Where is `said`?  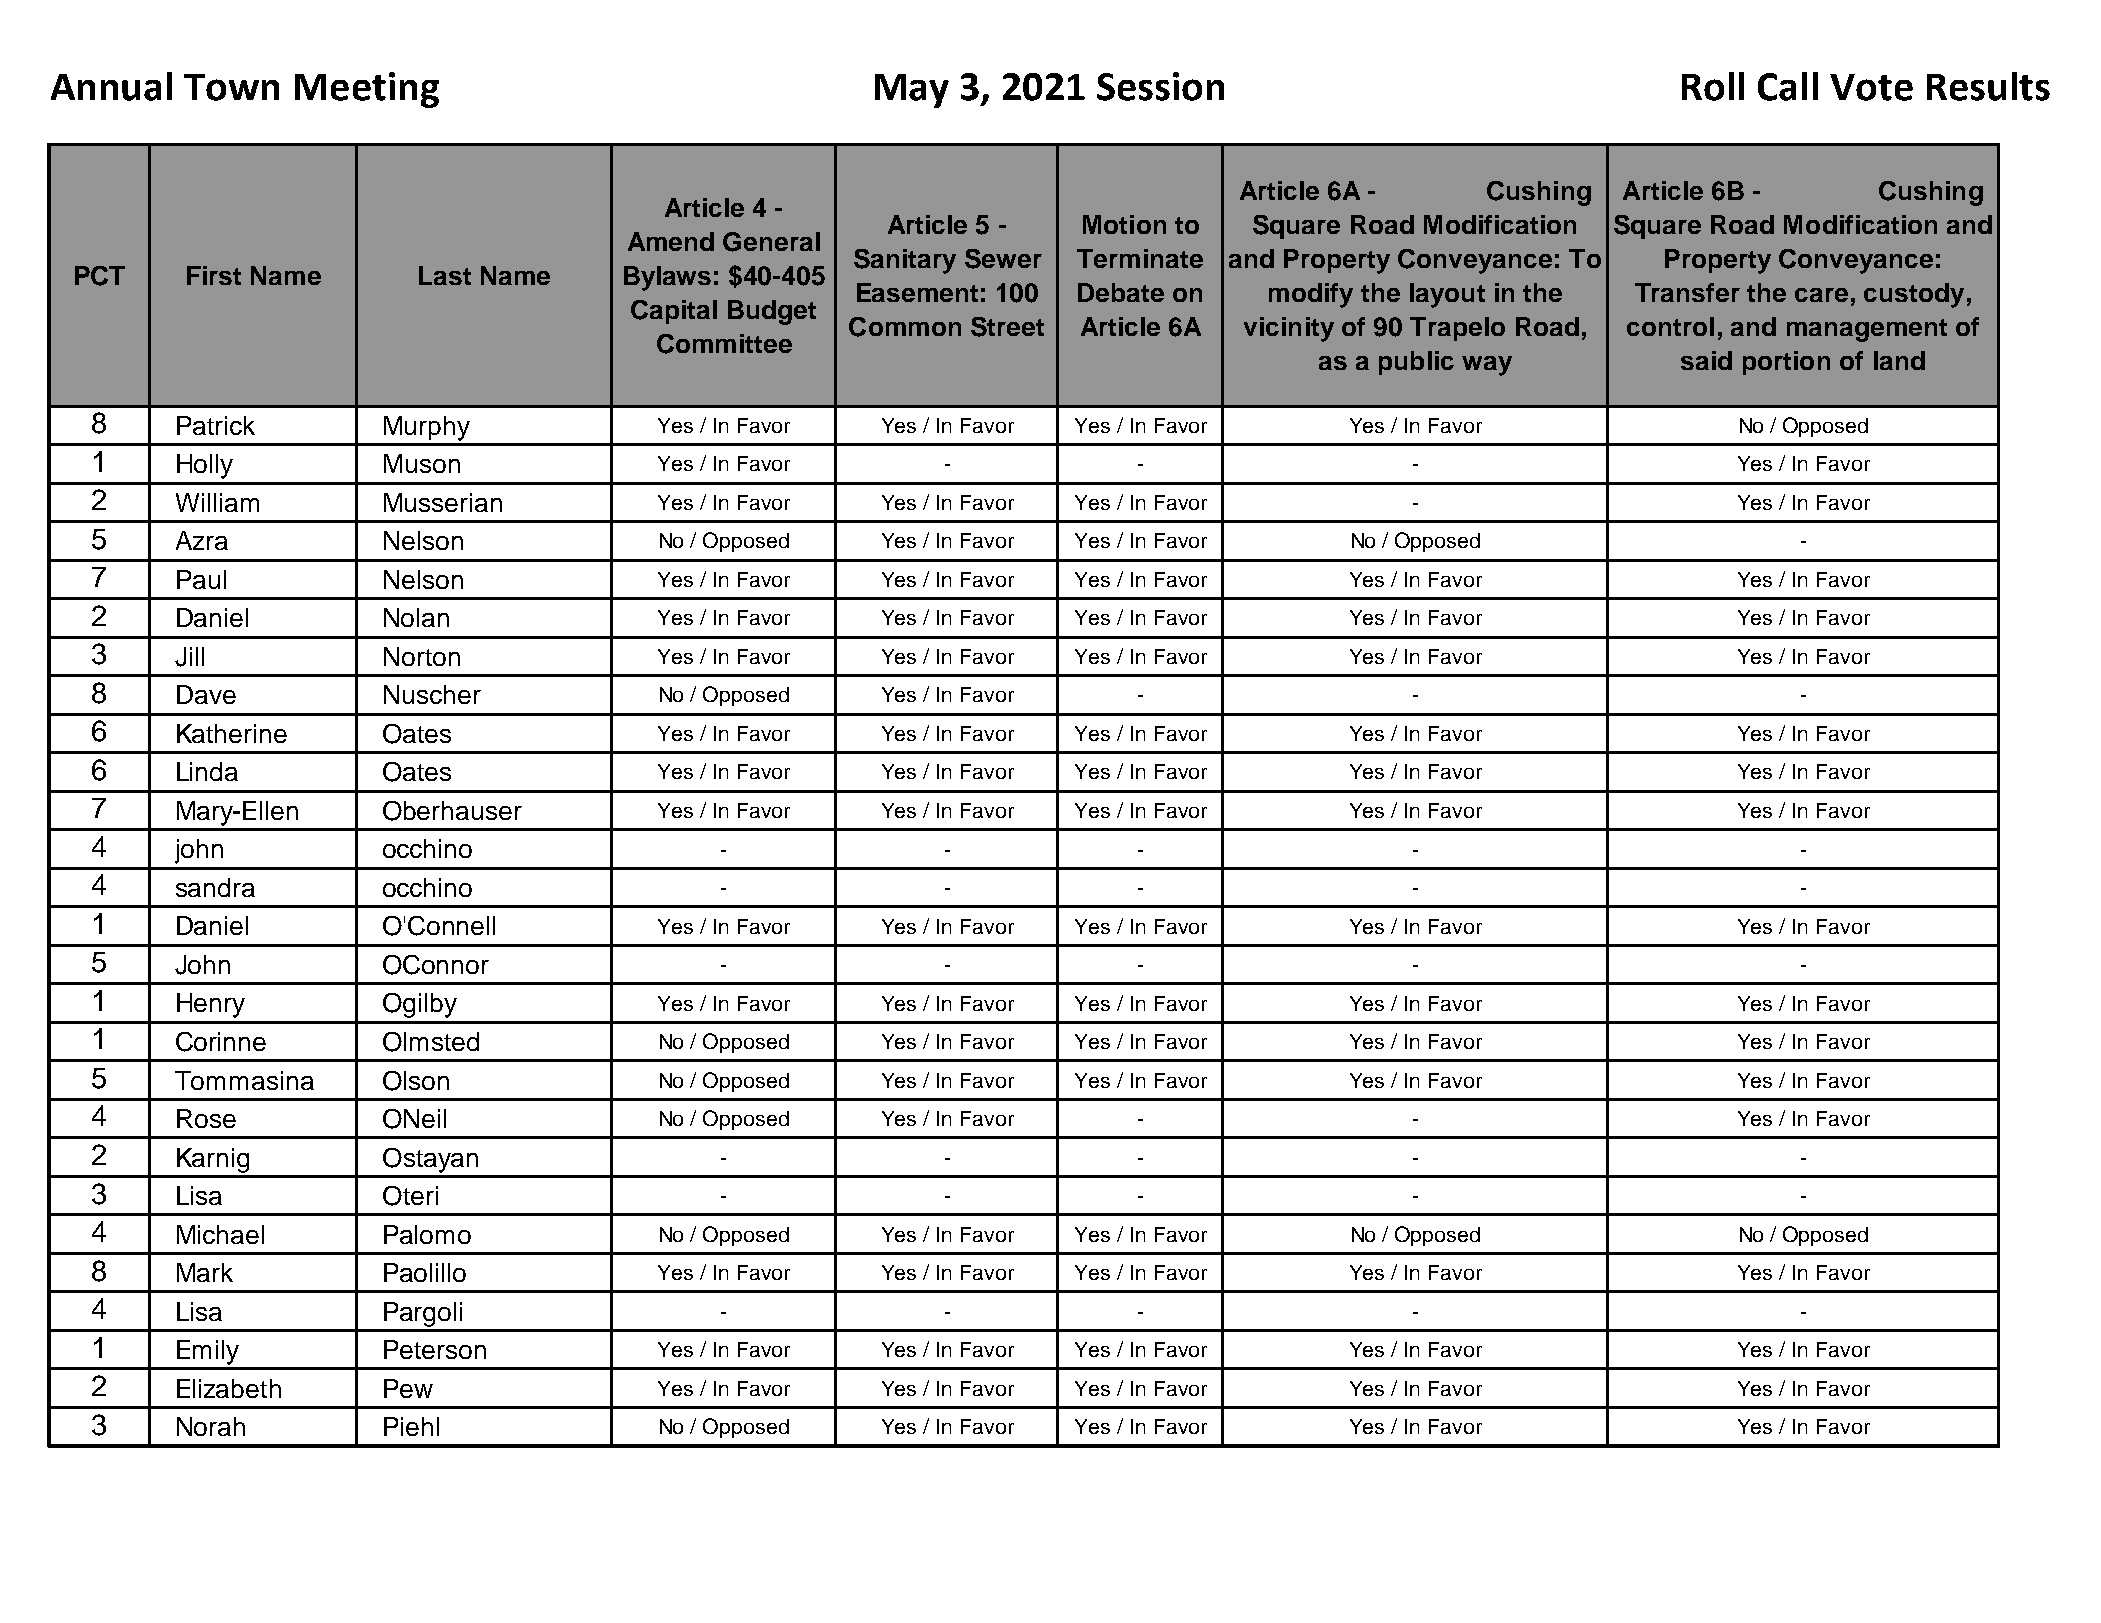
said is located at coordinates (1706, 360).
